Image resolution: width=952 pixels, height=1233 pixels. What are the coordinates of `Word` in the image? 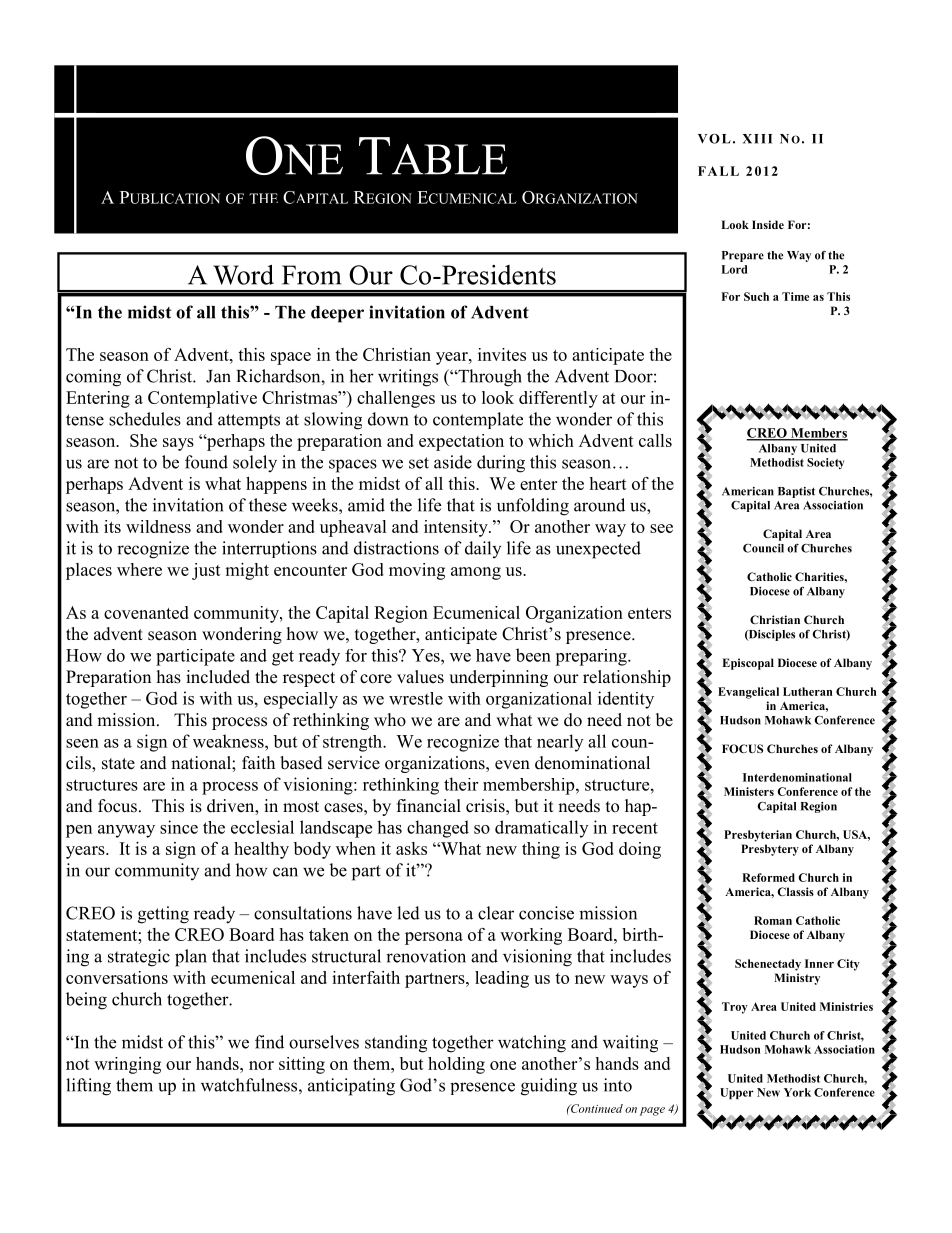 It's located at (243, 275).
